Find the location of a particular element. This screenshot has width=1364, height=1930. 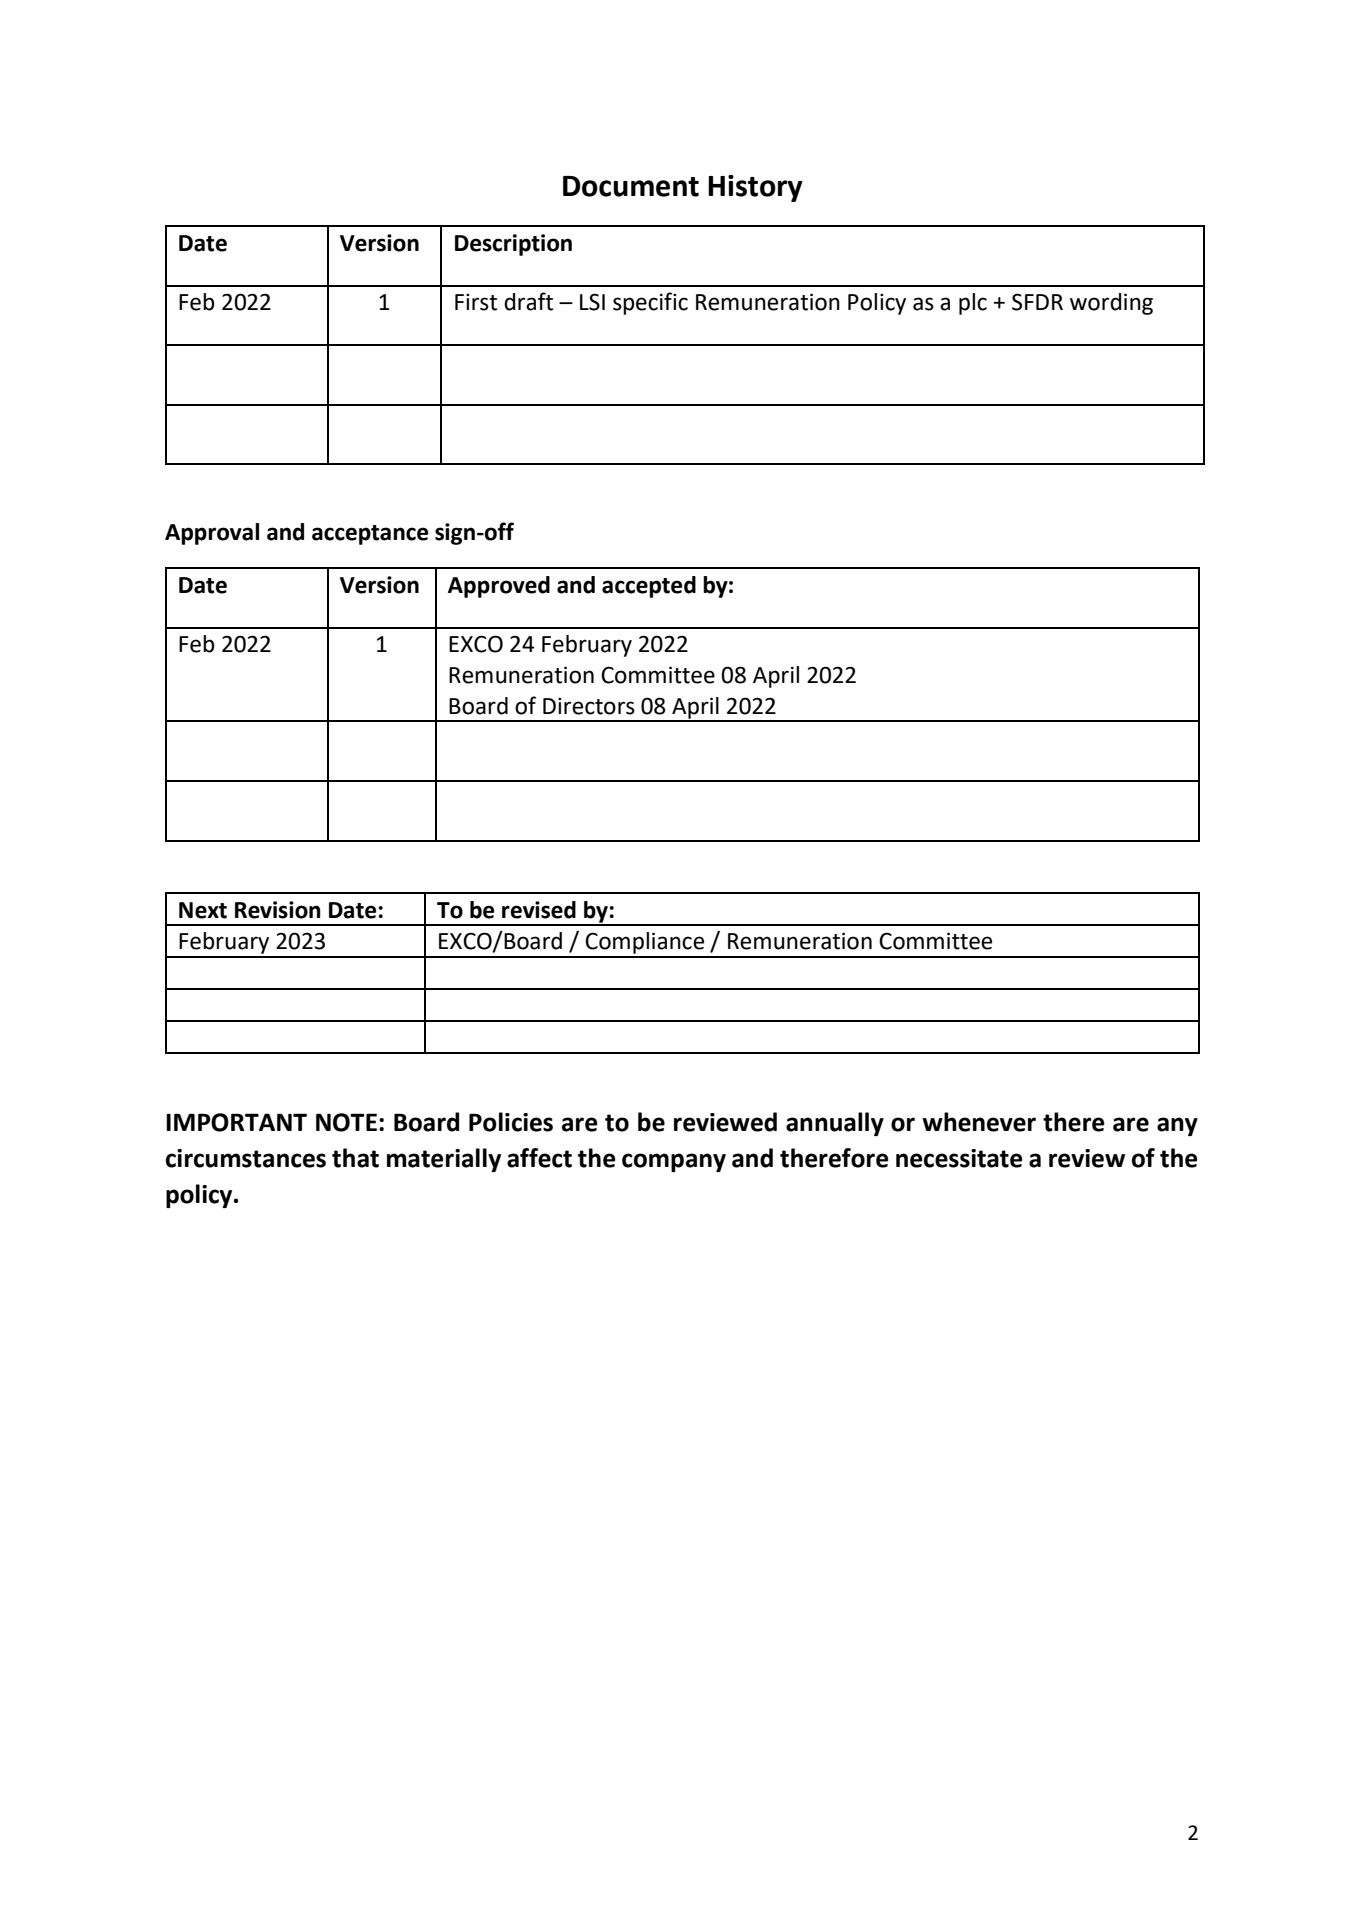

wording is located at coordinates (1111, 304).
